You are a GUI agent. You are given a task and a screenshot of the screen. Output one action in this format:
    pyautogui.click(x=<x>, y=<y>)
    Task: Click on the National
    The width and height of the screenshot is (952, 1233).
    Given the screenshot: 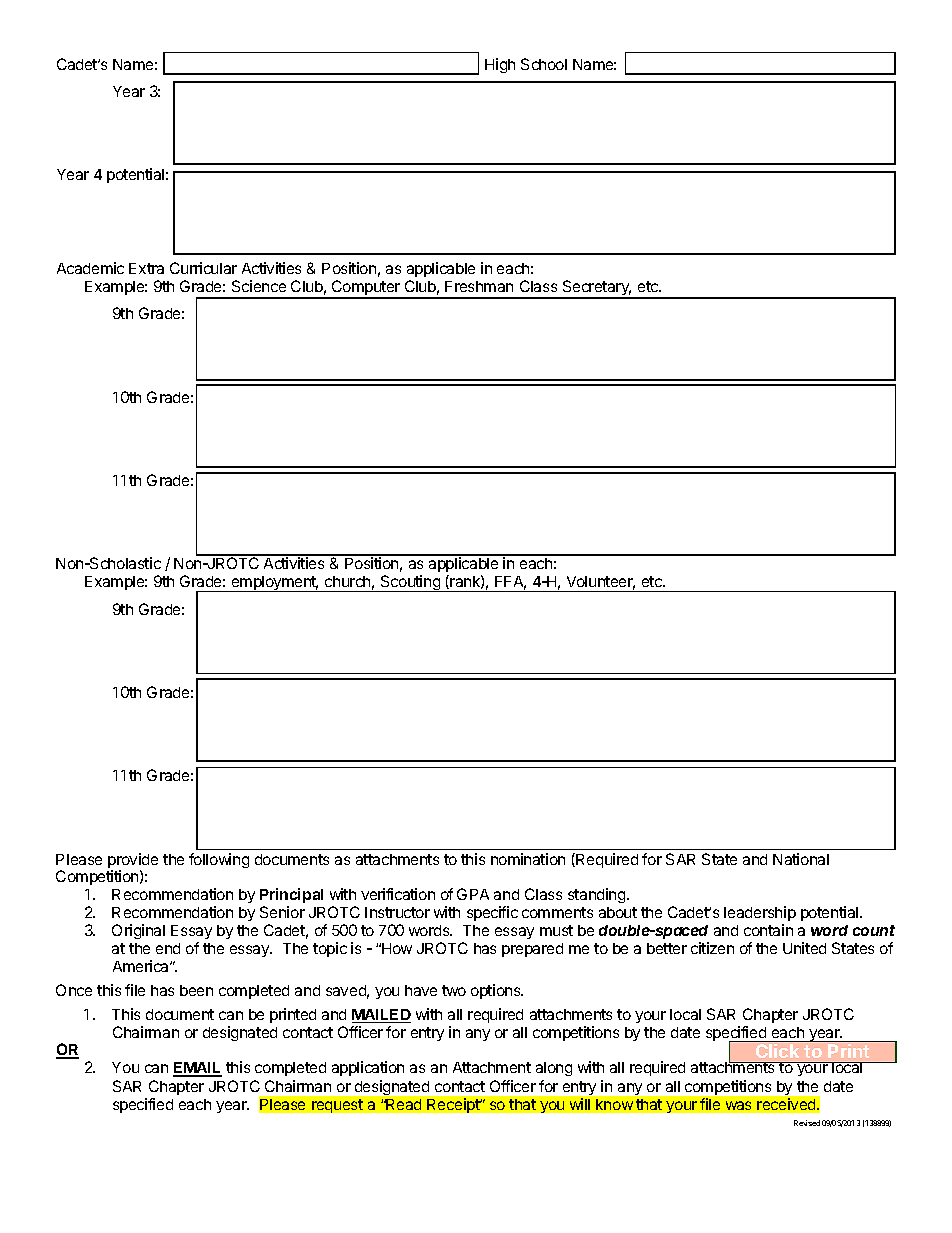 What is the action you would take?
    pyautogui.click(x=801, y=859)
